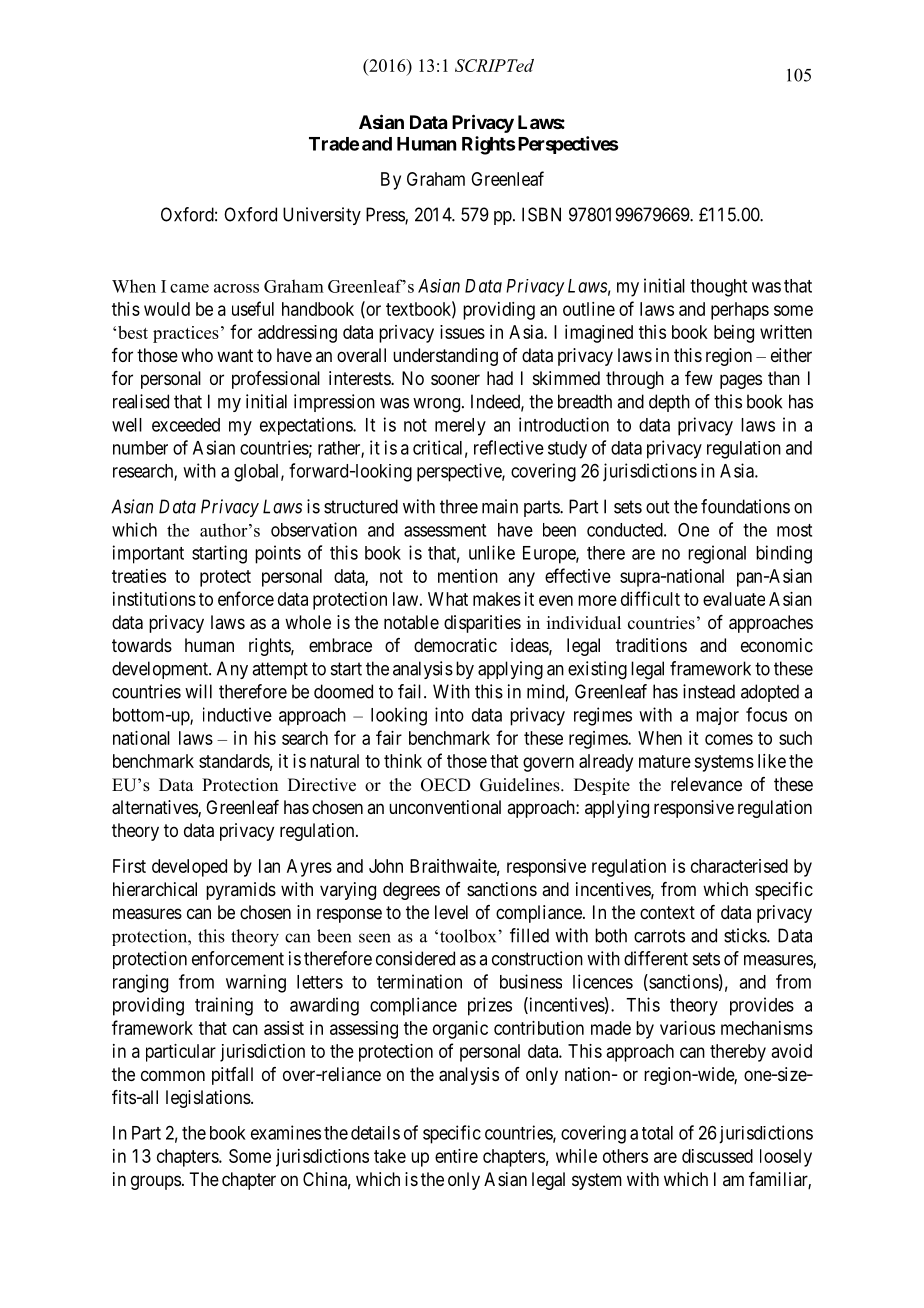 The width and height of the document is (924, 1308). I want to click on foundations, so click(745, 506).
